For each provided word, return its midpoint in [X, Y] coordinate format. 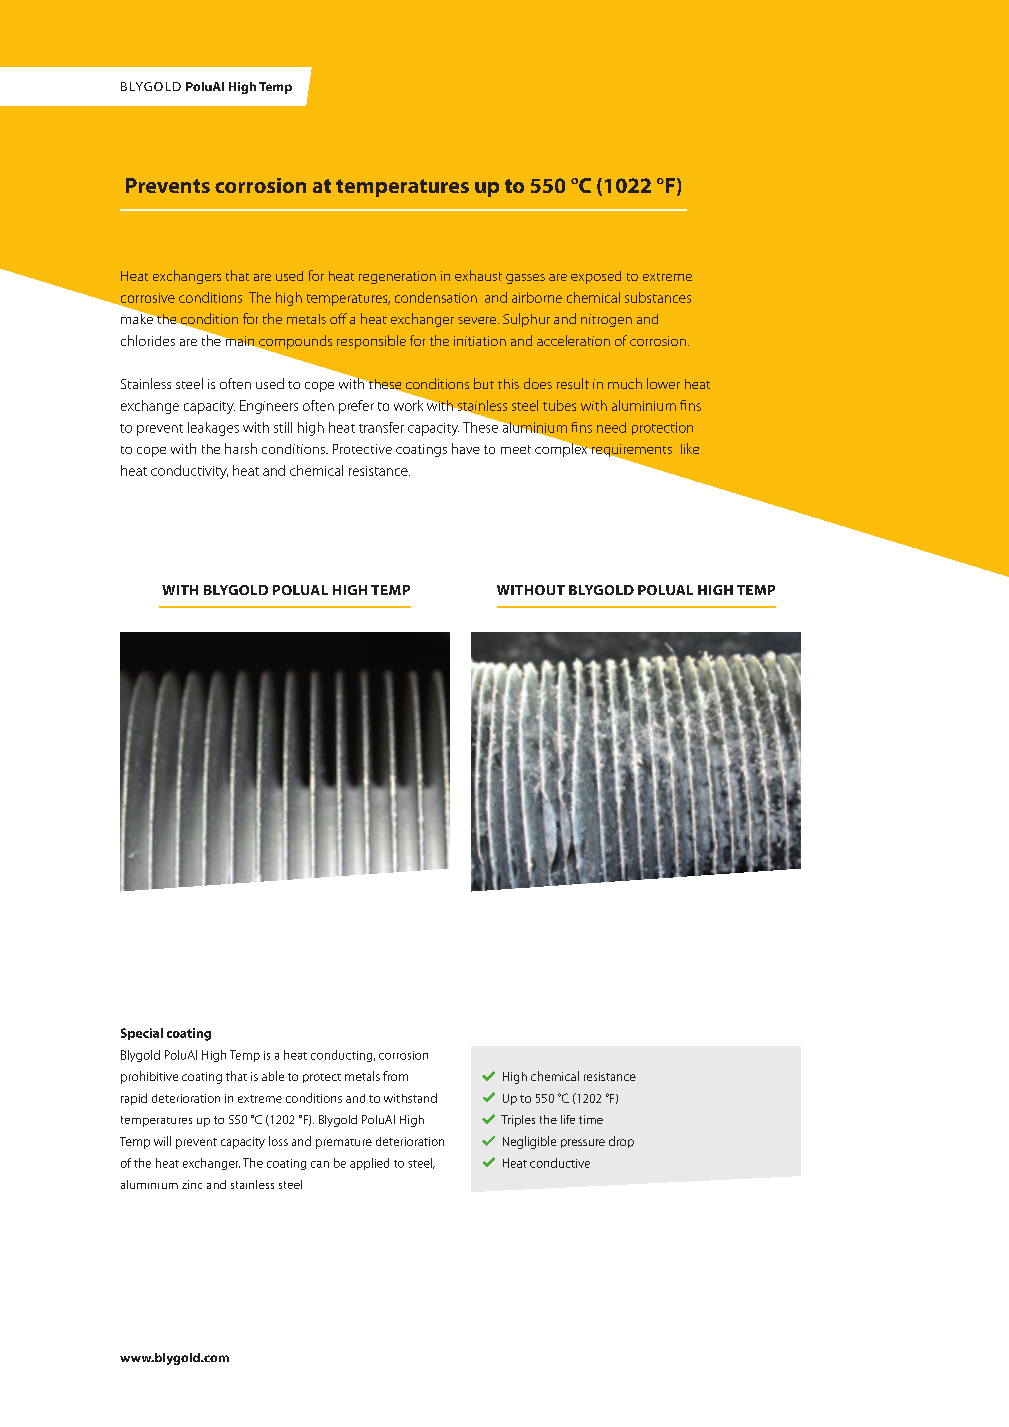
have [466, 448]
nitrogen [606, 320]
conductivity [189, 472]
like [690, 448]
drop [621, 1142]
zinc [192, 1184]
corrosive [148, 298]
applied [369, 1164]
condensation [436, 297]
